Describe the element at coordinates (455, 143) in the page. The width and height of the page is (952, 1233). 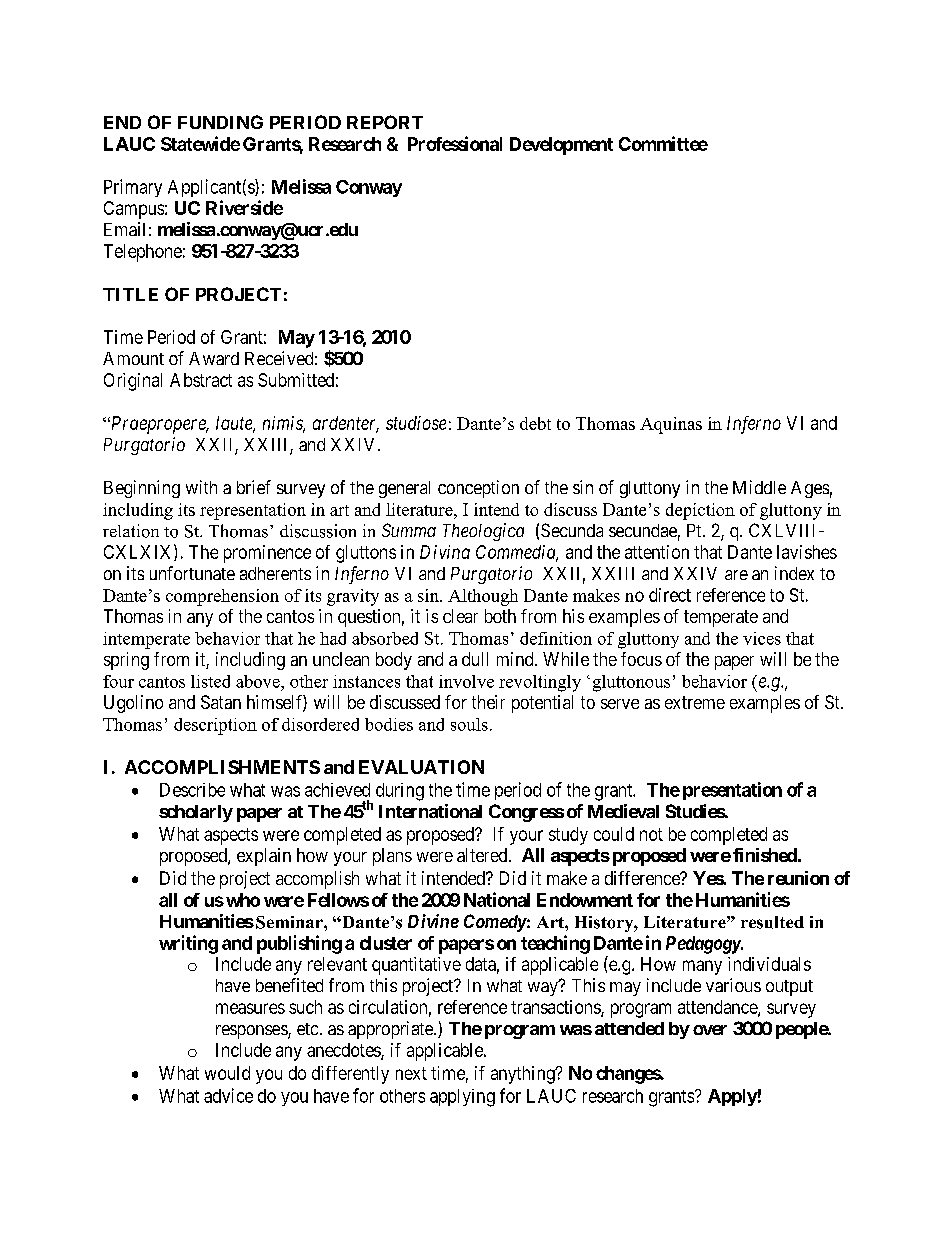
I see `Professional` at that location.
